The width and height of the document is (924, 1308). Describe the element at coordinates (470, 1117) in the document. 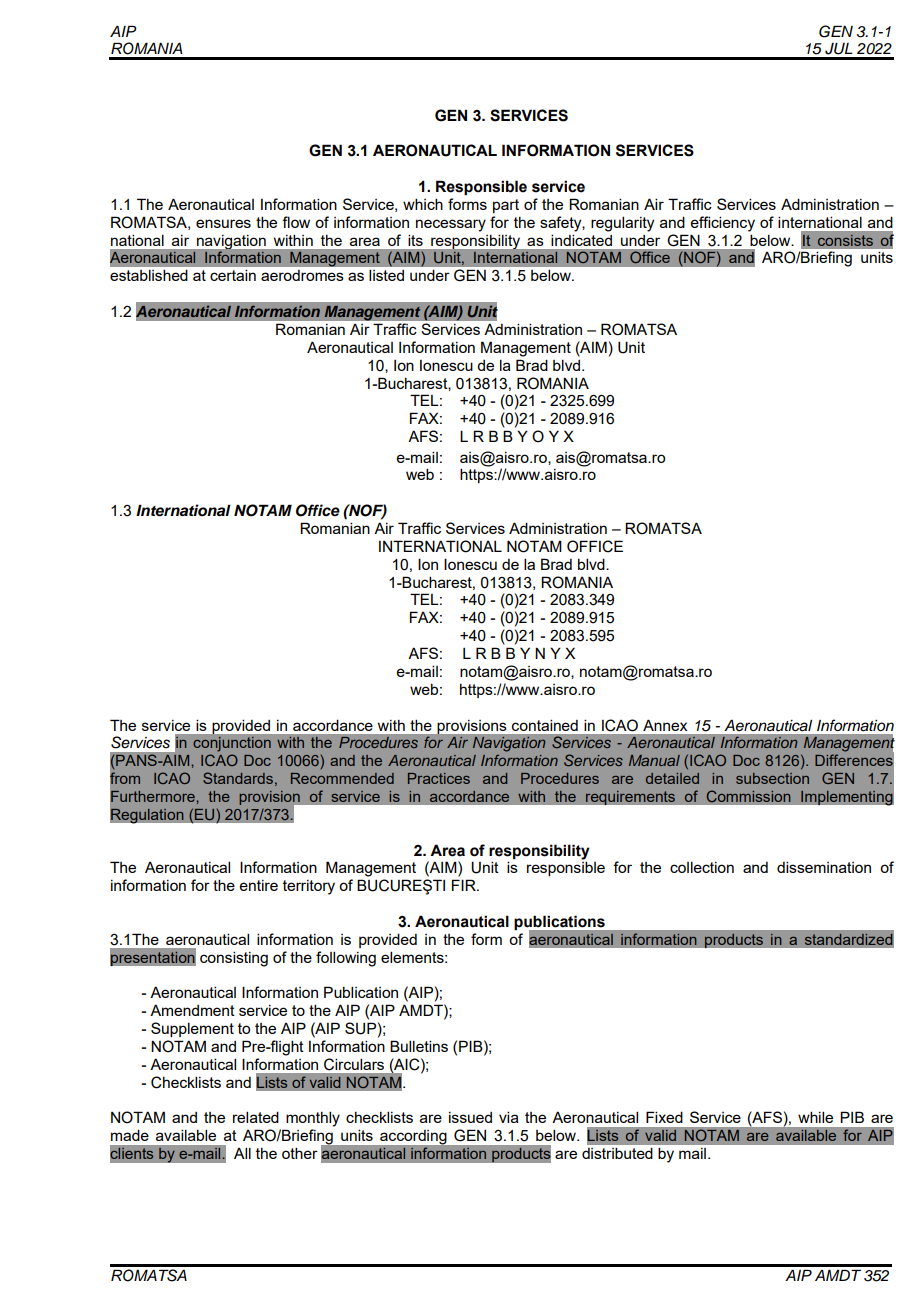

I see `issued` at that location.
